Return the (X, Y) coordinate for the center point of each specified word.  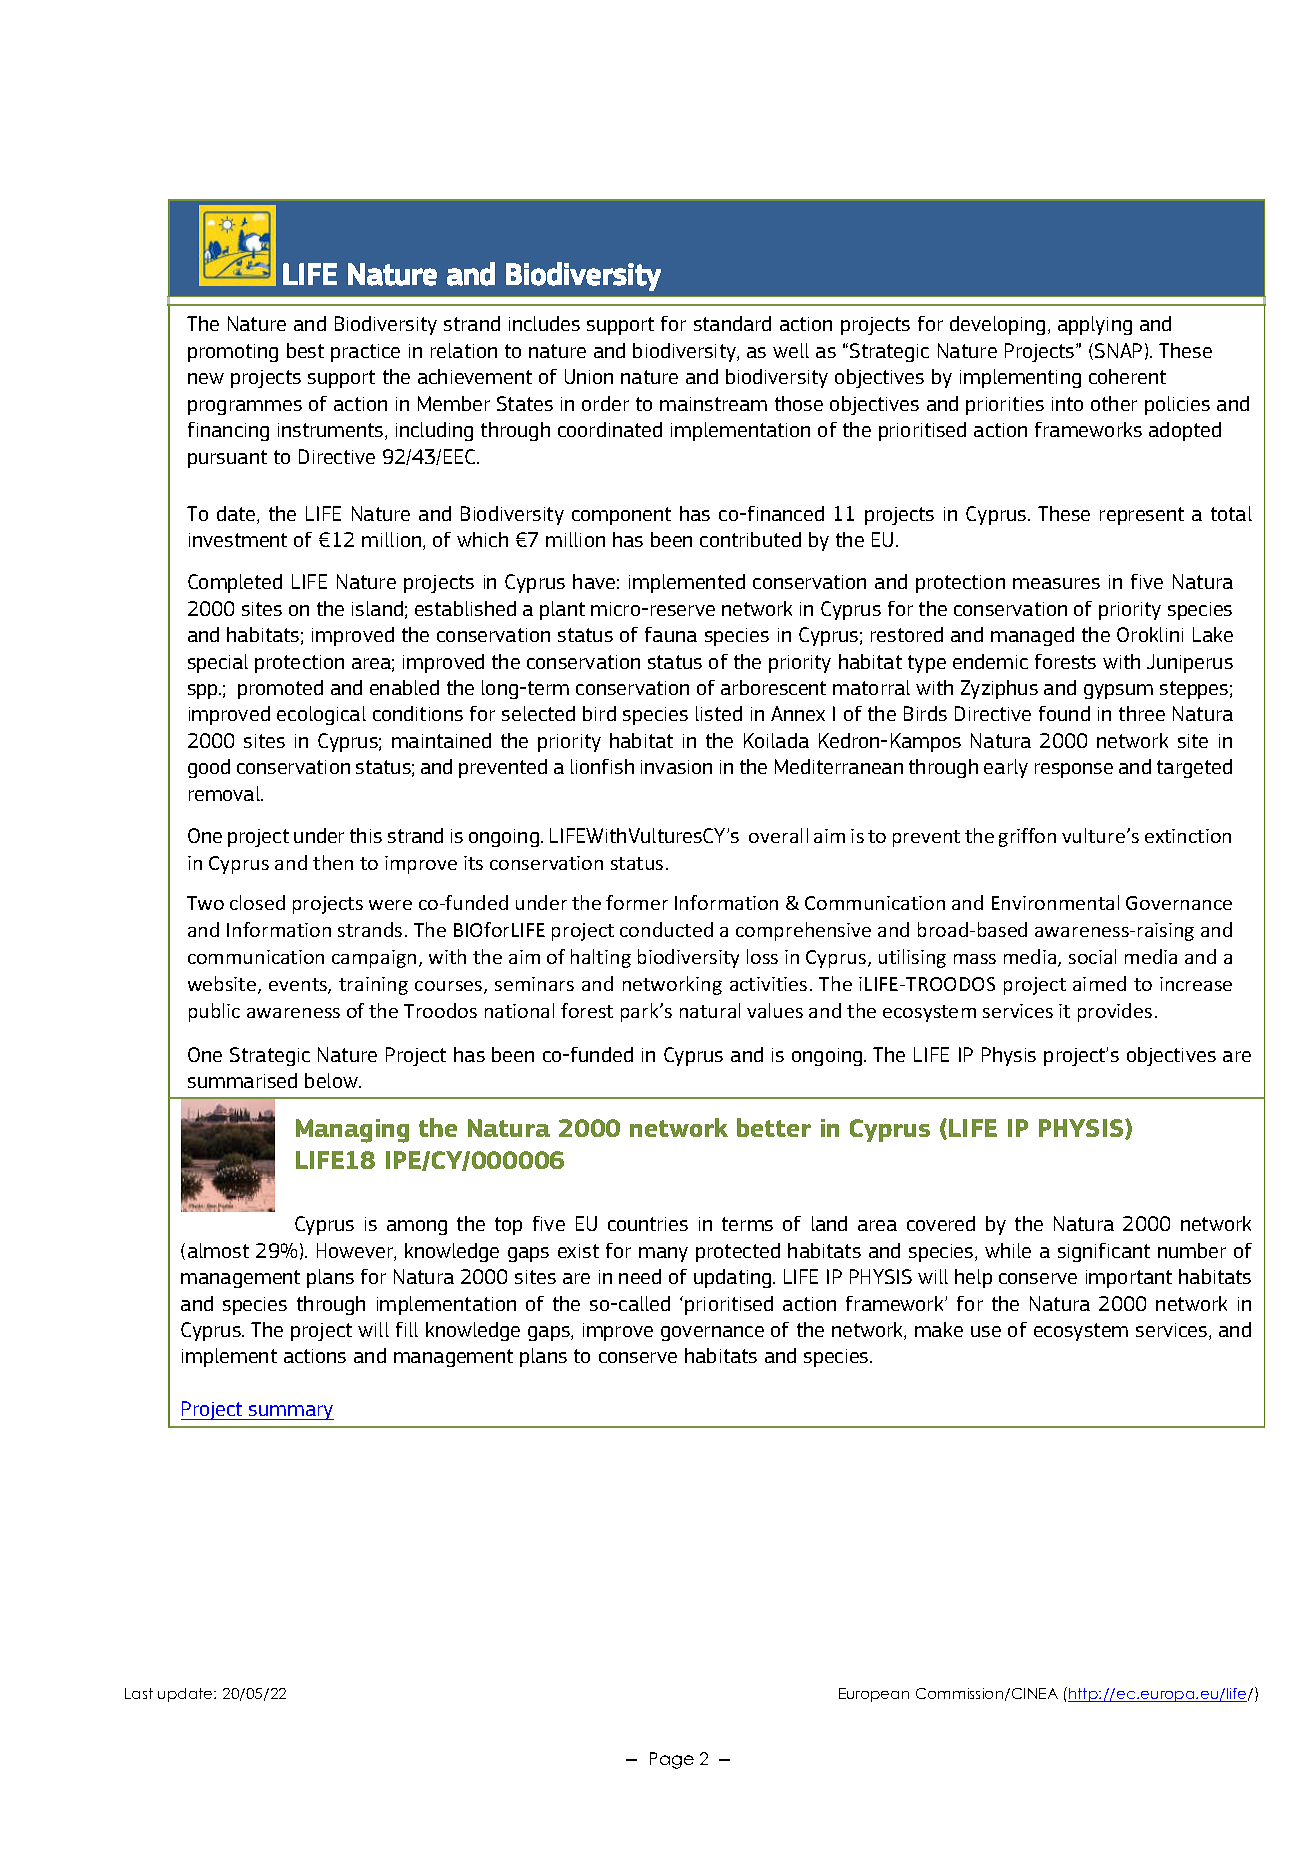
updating (734, 1278)
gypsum (1118, 691)
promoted (280, 689)
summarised (242, 1080)
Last (139, 1693)
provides (1115, 1012)
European (874, 1695)
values (775, 1010)
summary (290, 1412)
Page (672, 1760)
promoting (233, 353)
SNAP (1118, 350)
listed (719, 713)
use (986, 1331)
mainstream (713, 404)
